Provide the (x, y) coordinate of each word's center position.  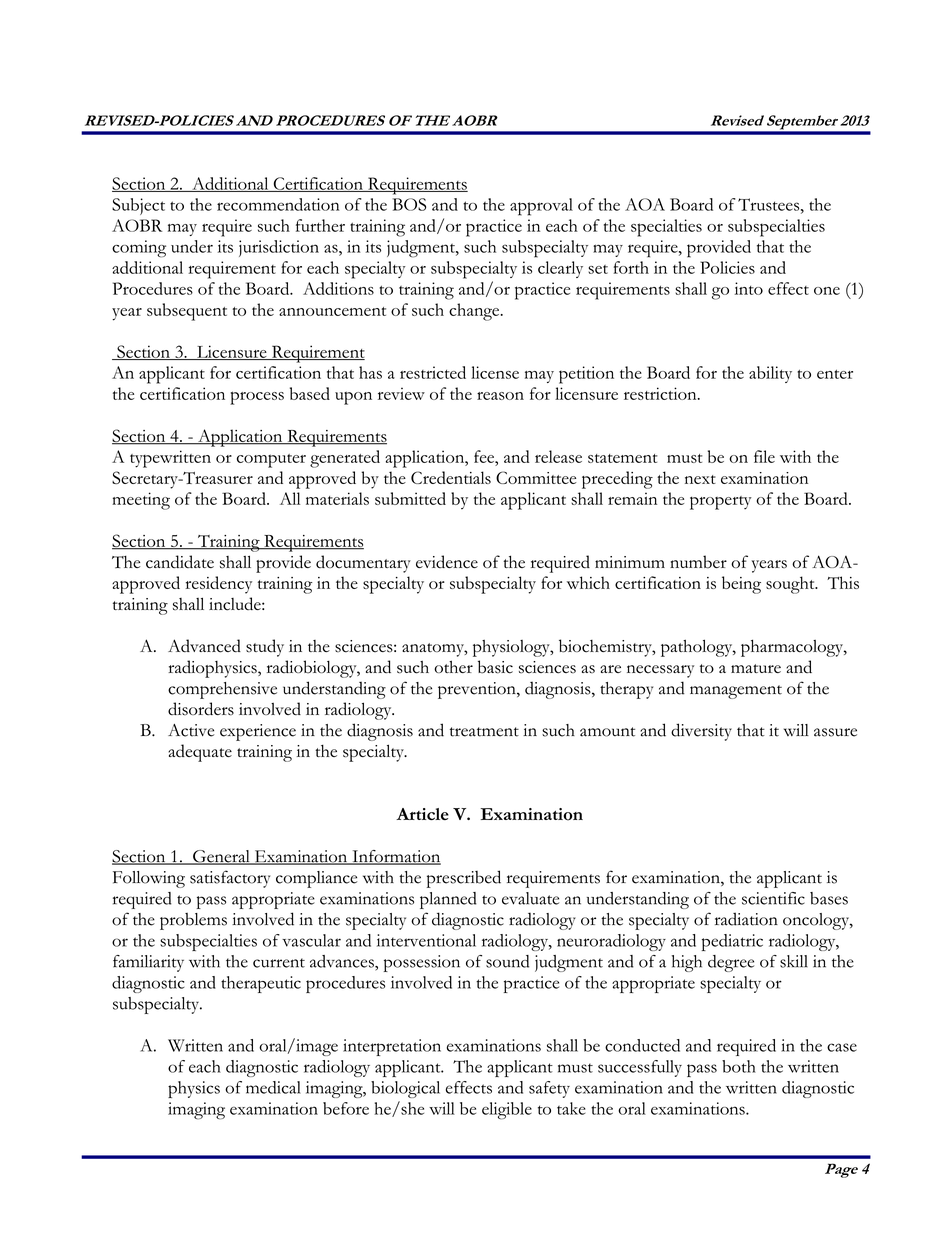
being (741, 585)
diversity (701, 732)
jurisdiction (279, 248)
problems (193, 921)
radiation (746, 919)
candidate (180, 562)
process (257, 398)
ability (770, 374)
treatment (484, 732)
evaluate (530, 898)
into (749, 288)
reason (500, 396)
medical (273, 1087)
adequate (200, 753)
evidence (447, 562)
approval (541, 207)
